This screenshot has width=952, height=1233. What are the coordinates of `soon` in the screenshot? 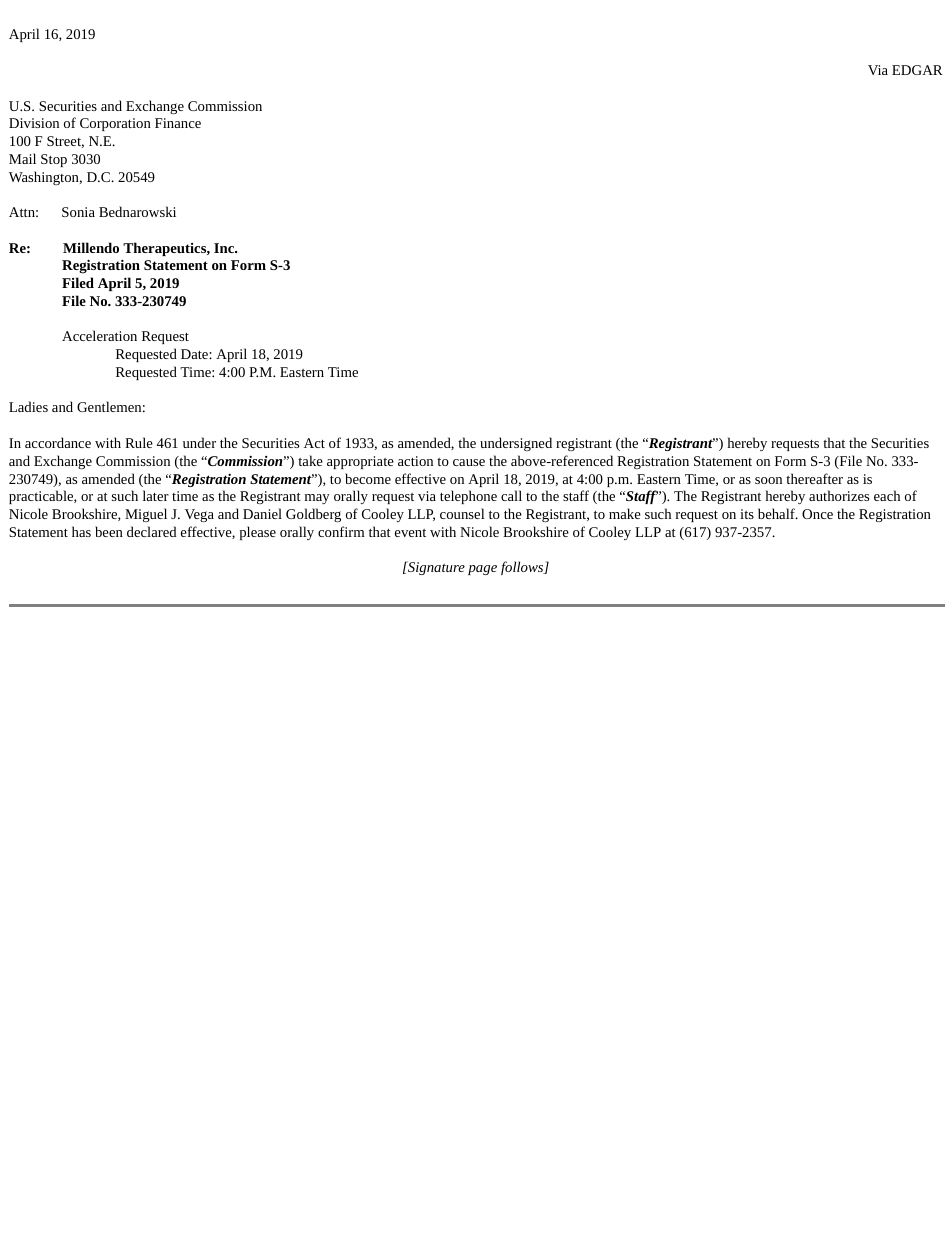 It's located at (768, 480).
